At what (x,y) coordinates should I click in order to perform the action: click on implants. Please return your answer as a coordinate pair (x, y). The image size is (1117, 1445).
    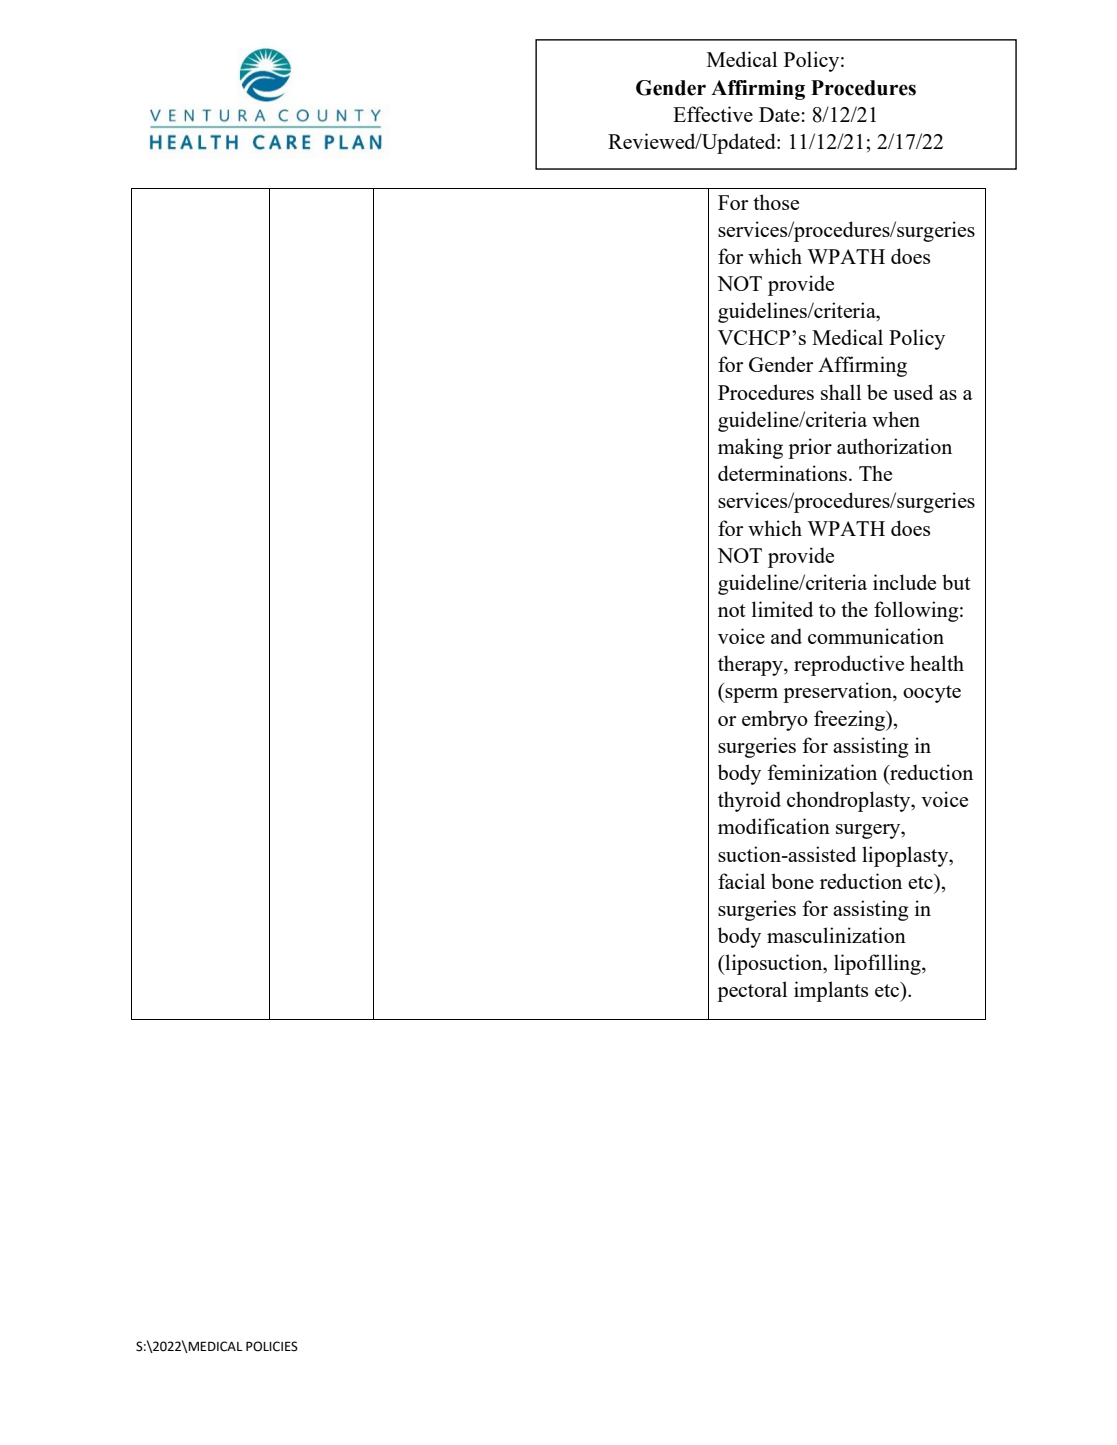
    Looking at the image, I should click on (831, 991).
